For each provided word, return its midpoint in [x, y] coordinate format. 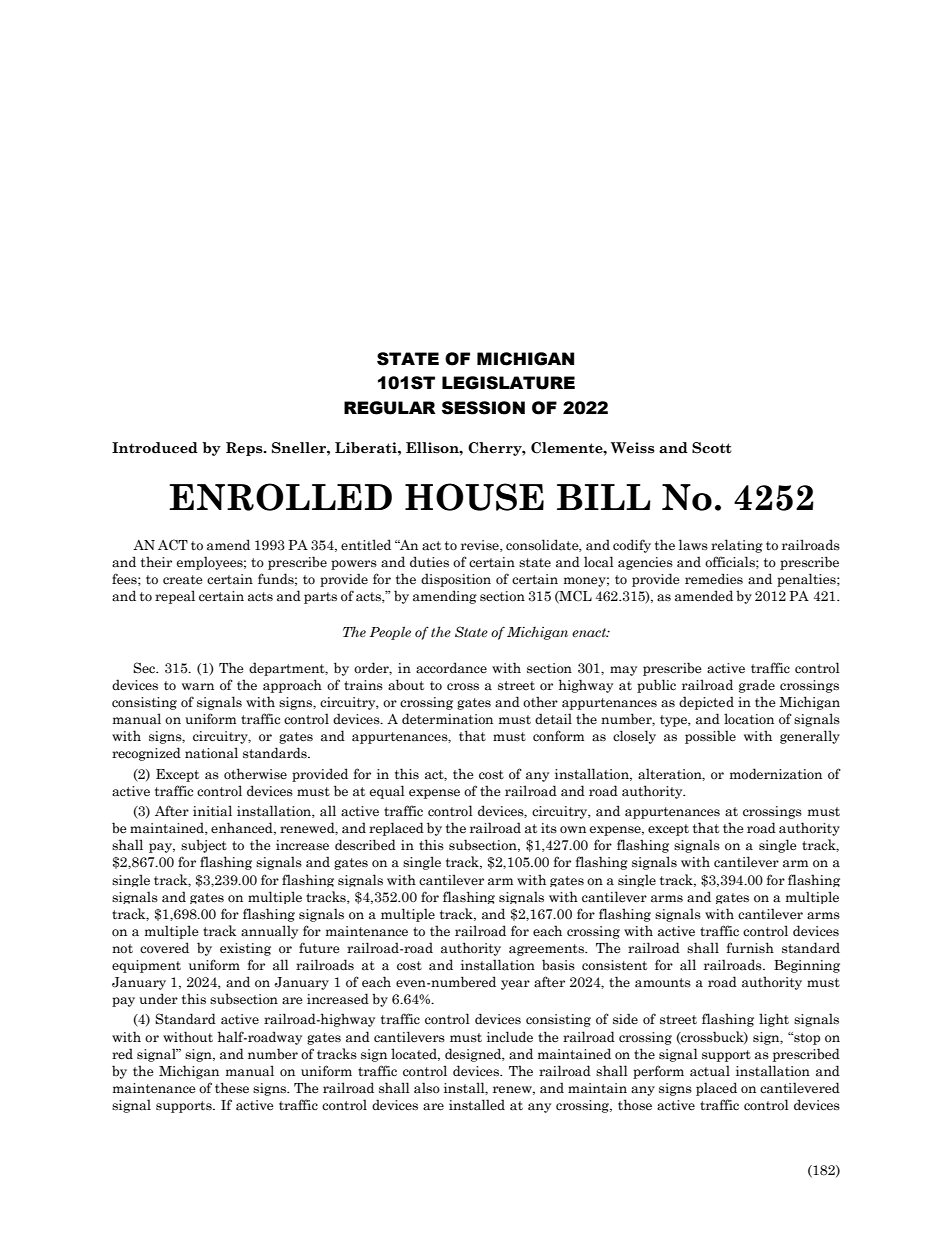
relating [737, 546]
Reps [245, 449]
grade [757, 686]
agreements [547, 950]
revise [481, 546]
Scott [712, 448]
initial [212, 811]
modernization [776, 774]
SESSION [483, 408]
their [156, 561]
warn [198, 687]
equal [387, 792]
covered [164, 948]
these [232, 1088]
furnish [750, 947]
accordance [451, 668]
